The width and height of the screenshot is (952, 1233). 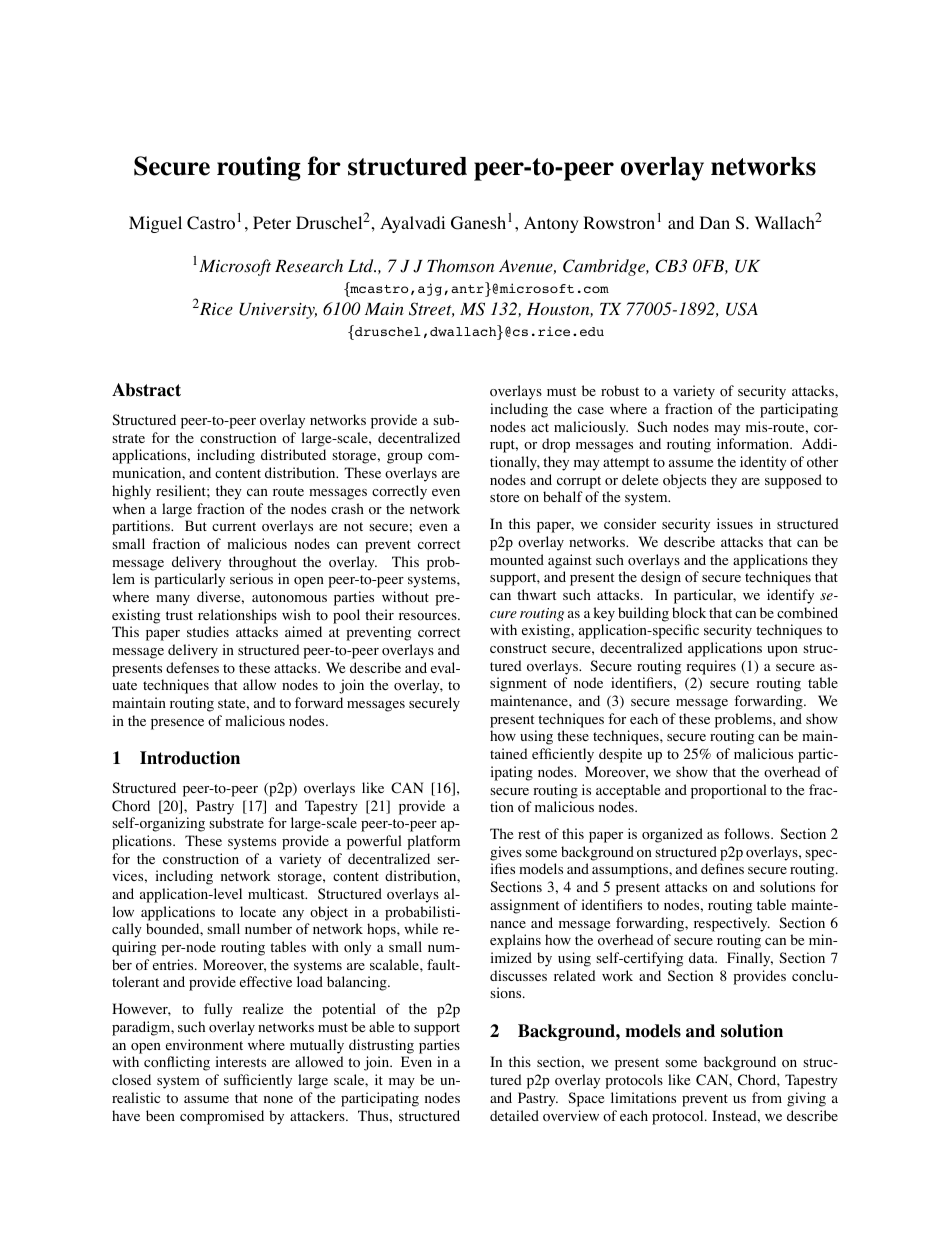 I want to click on locate, so click(x=258, y=912).
